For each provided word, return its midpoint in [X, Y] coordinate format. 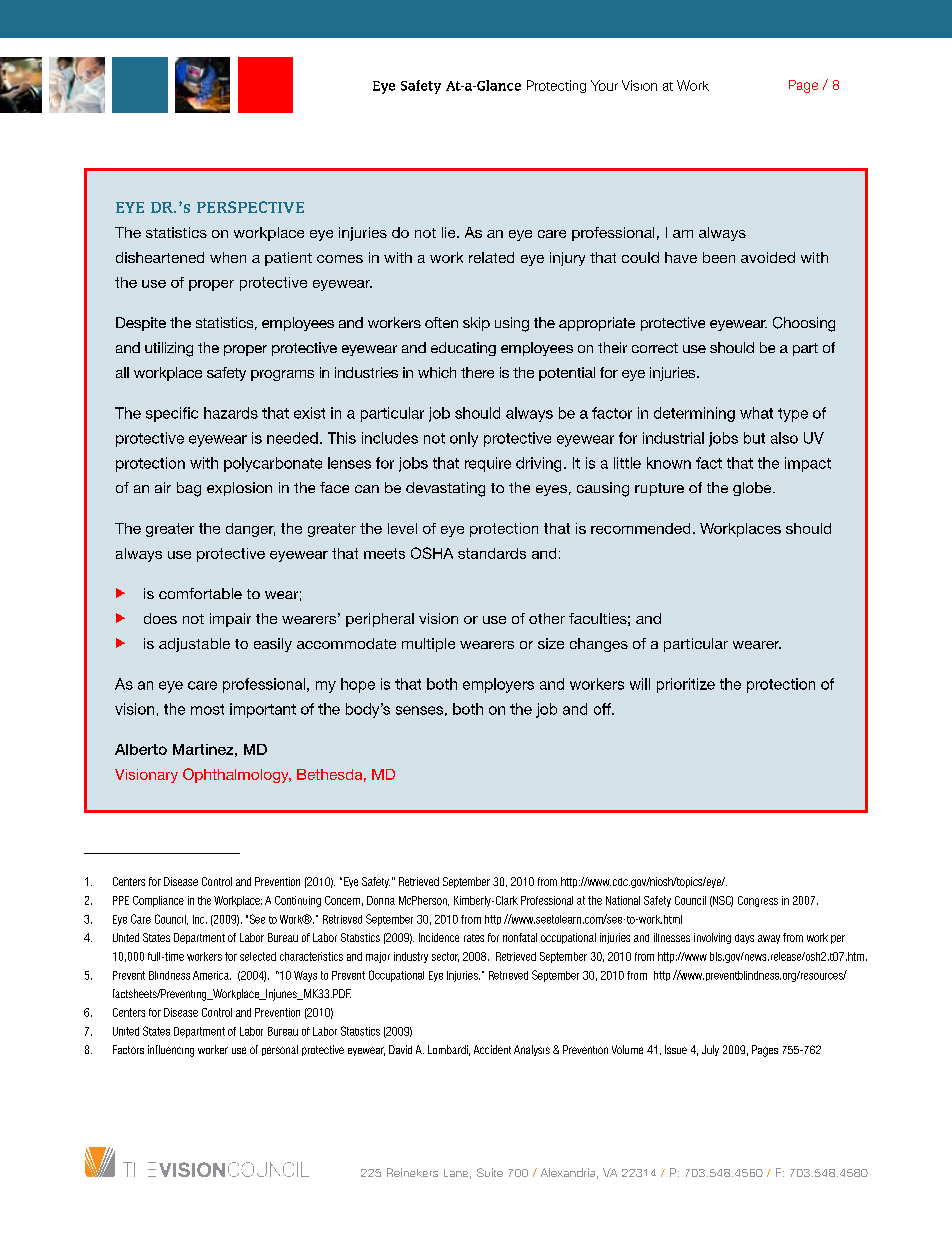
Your [604, 85]
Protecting [556, 86]
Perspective [250, 207]
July [710, 1050]
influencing [171, 1051]
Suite [490, 1172]
